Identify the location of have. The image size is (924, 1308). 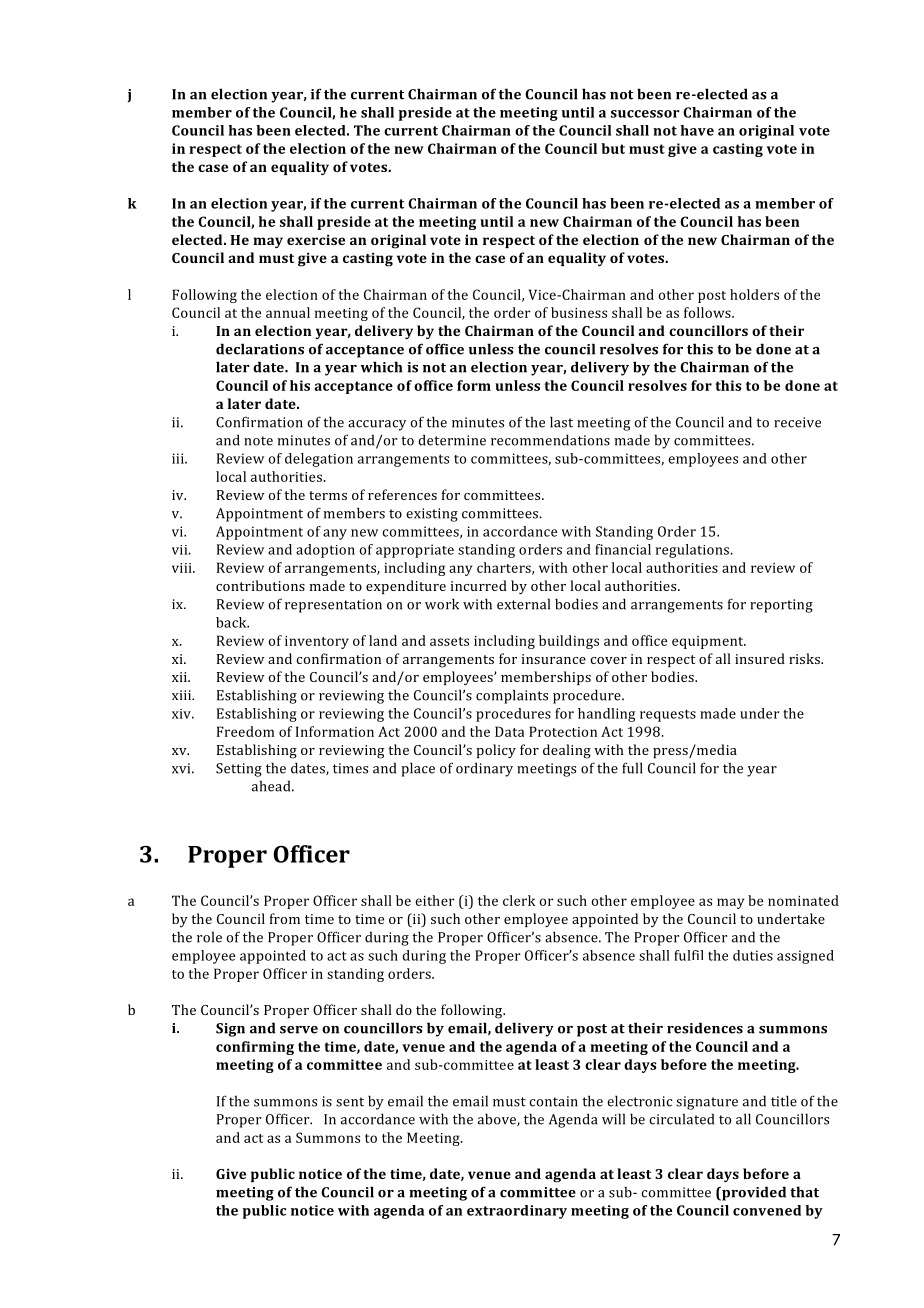
(697, 130).
